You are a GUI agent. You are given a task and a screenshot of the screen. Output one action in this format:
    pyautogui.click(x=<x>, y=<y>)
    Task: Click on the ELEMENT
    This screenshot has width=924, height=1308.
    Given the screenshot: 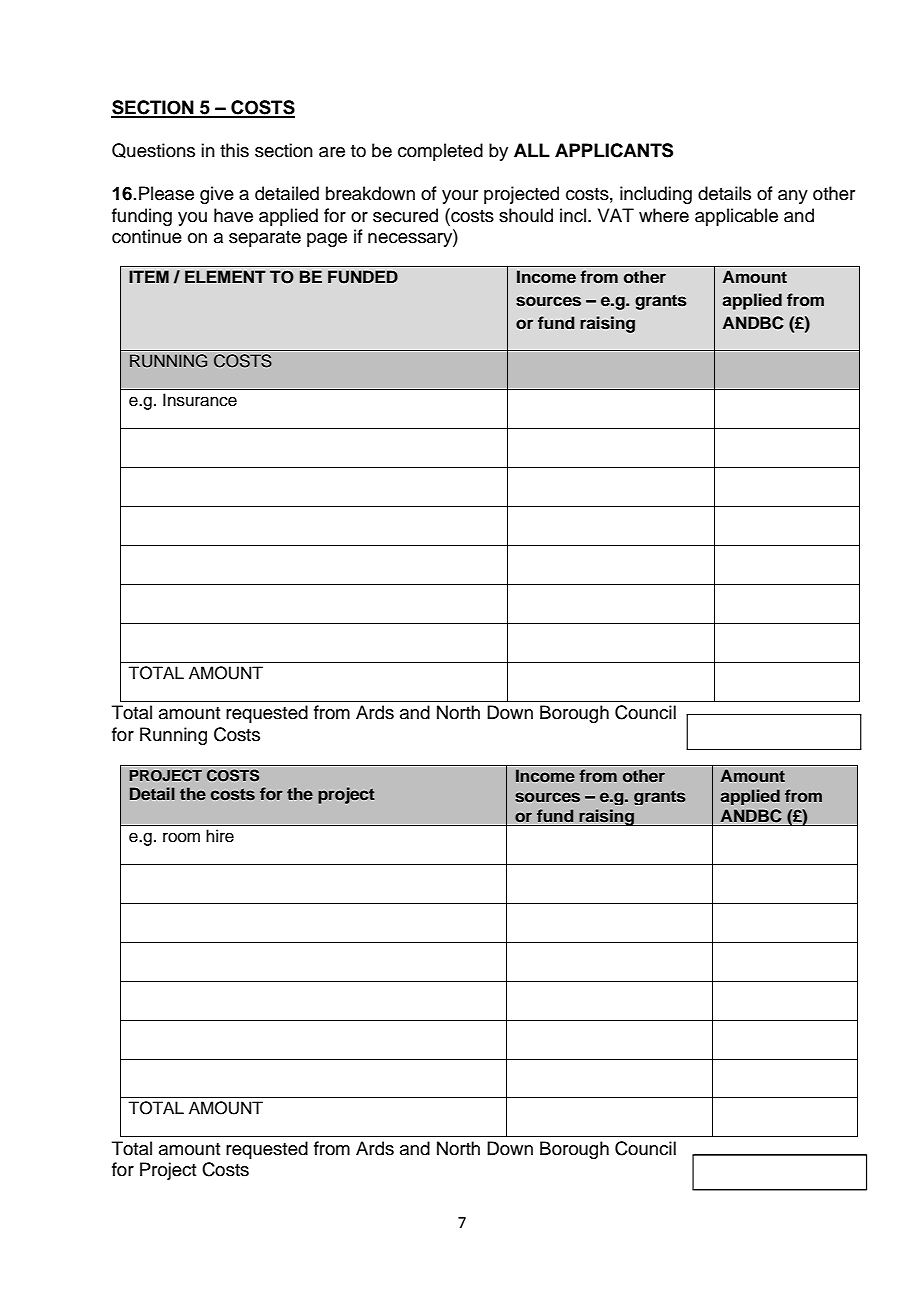 What is the action you would take?
    pyautogui.click(x=225, y=276)
